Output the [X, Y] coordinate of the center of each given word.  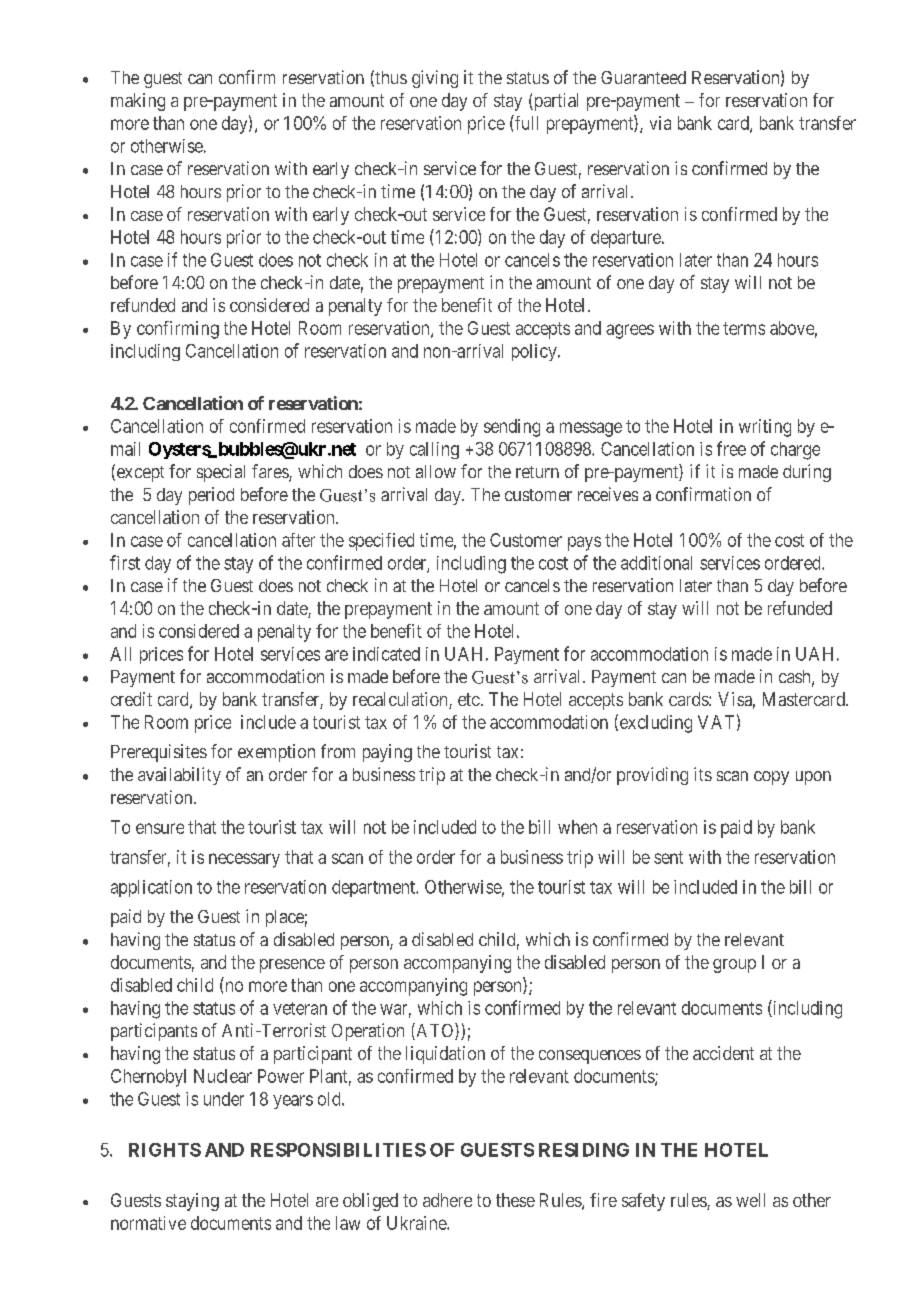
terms [744, 328]
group [734, 966]
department [374, 888]
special [221, 473]
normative [148, 1223]
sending [512, 428]
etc [469, 699]
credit [131, 699]
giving [435, 79]
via [660, 123]
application [151, 888]
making [138, 102]
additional [656, 563]
